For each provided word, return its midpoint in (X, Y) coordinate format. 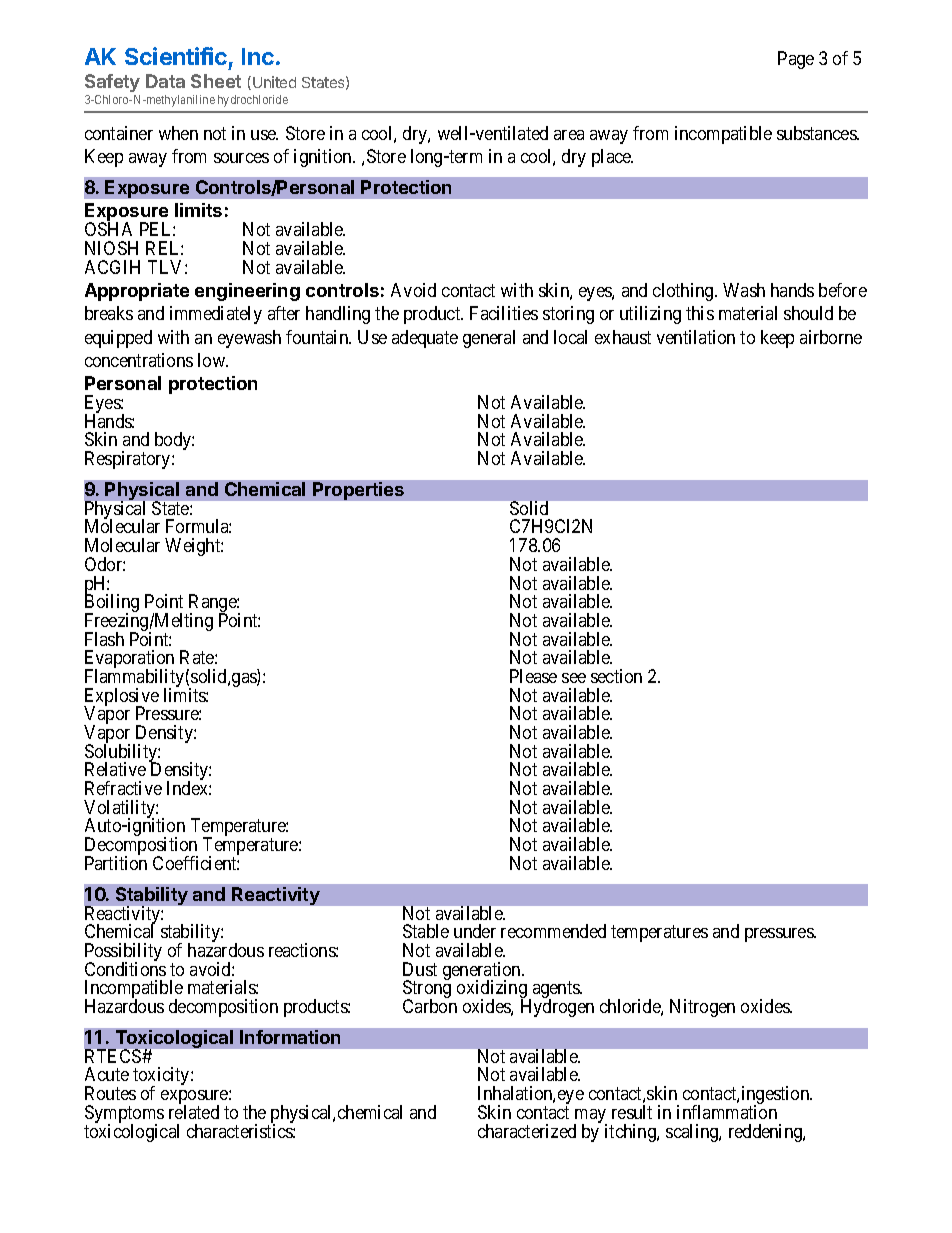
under (475, 931)
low (212, 360)
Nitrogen (702, 1008)
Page (796, 60)
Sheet (216, 81)
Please (533, 676)
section (616, 676)
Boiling (112, 604)
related (194, 1112)
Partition (116, 863)
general (489, 339)
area (569, 135)
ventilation (696, 337)
